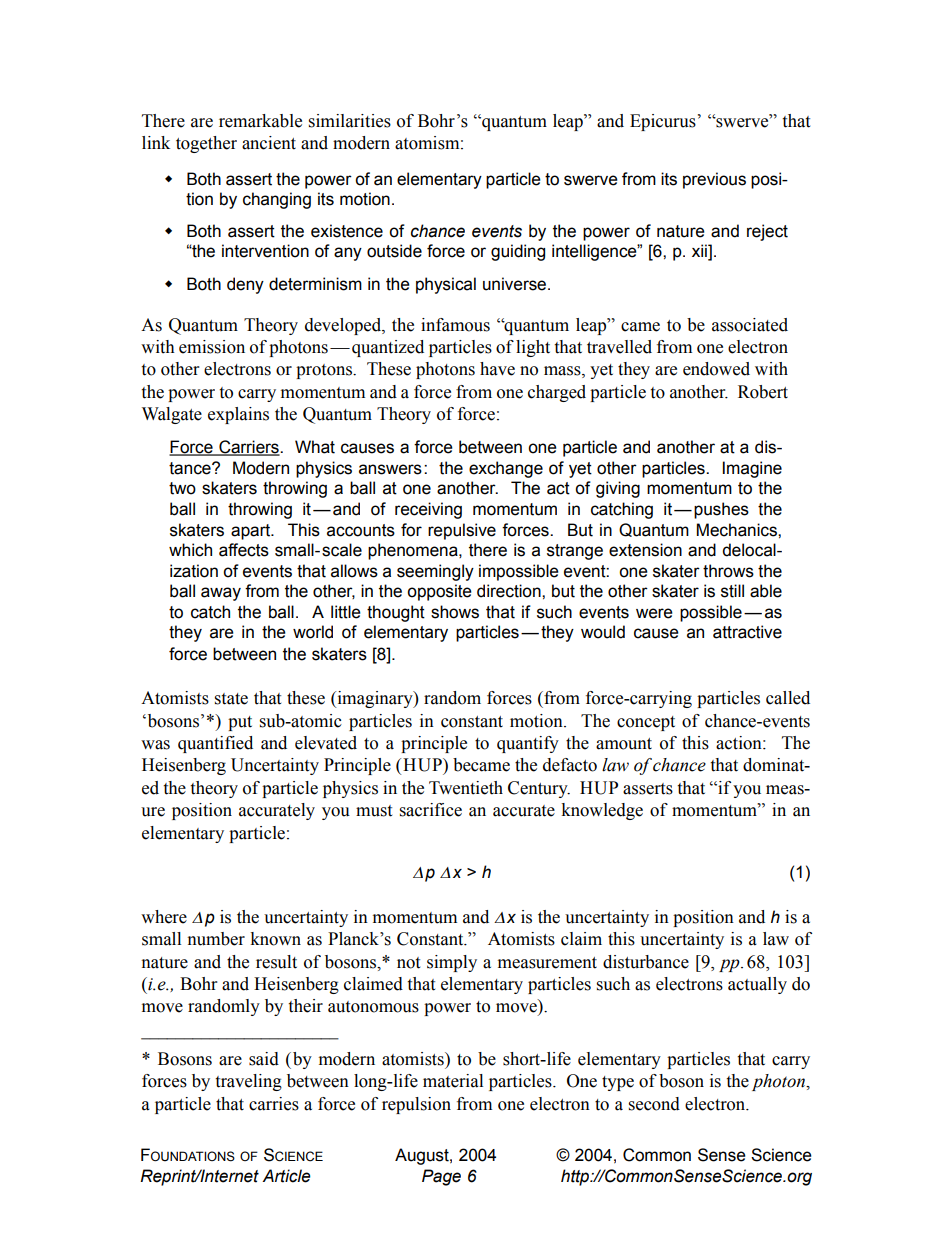  Describe the element at coordinates (206, 144) in the document. I see `together` at that location.
